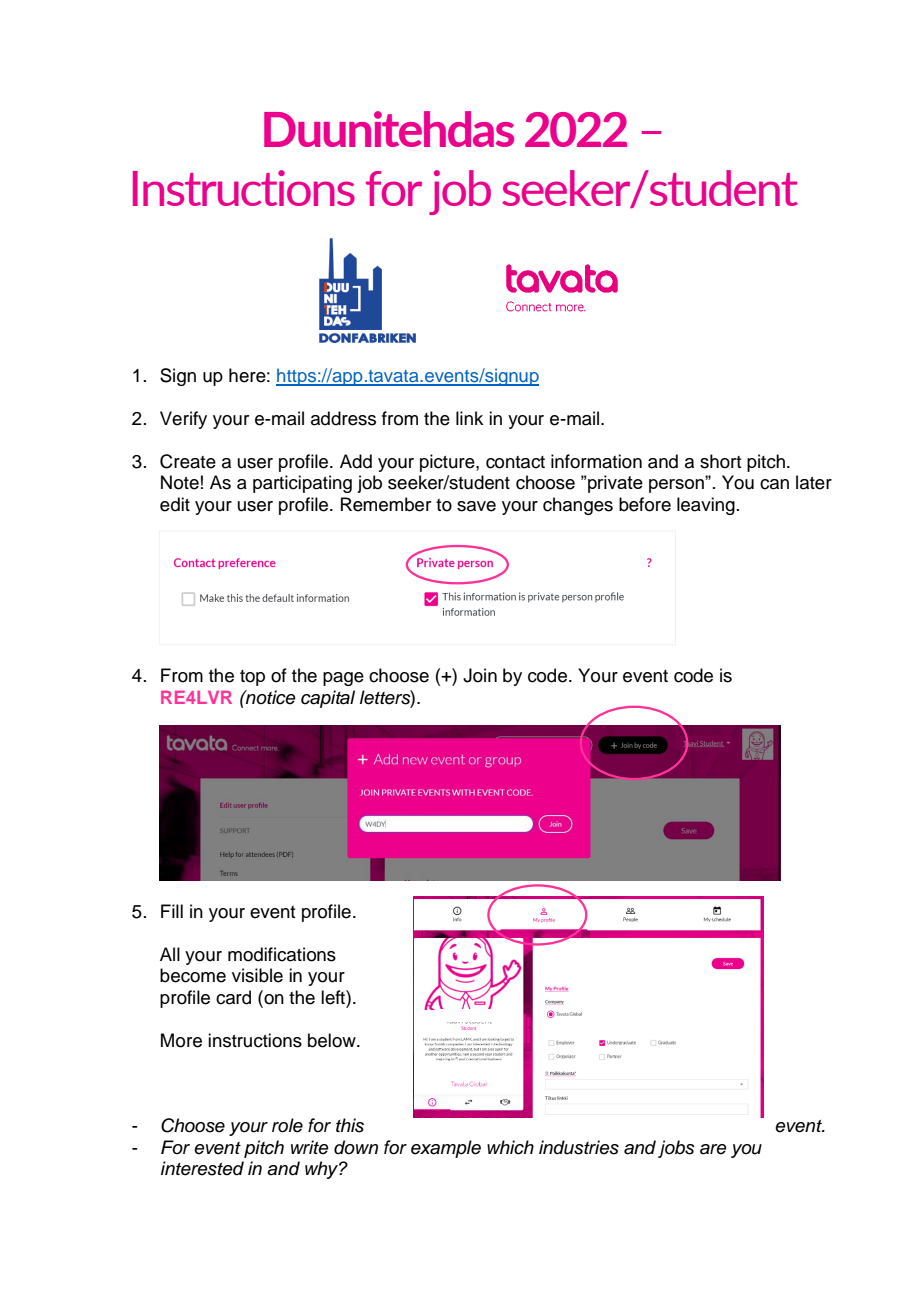  What do you see at coordinates (343, 679) in the screenshot?
I see `page` at bounding box center [343, 679].
